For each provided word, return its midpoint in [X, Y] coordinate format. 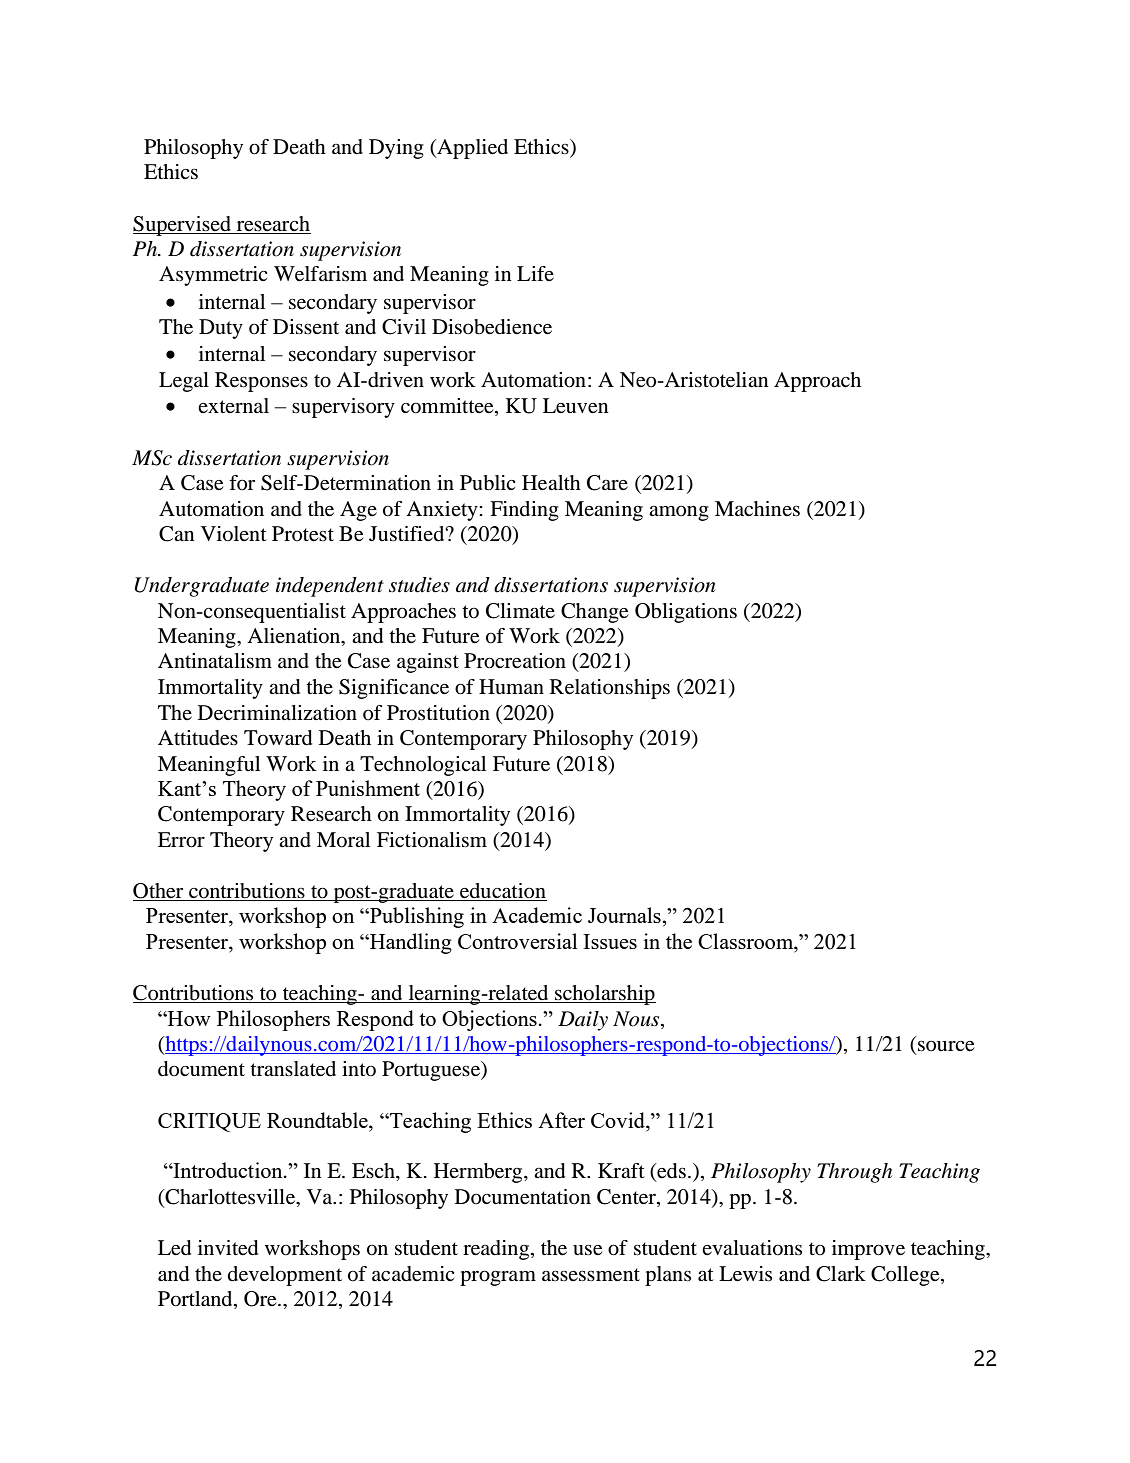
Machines [757, 509]
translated [293, 1069]
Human [511, 687]
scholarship [604, 995]
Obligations [686, 613]
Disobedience [492, 327]
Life [535, 273]
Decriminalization [277, 713]
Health [551, 483]
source [946, 1046]
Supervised [183, 226]
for [242, 483]
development [285, 1276]
